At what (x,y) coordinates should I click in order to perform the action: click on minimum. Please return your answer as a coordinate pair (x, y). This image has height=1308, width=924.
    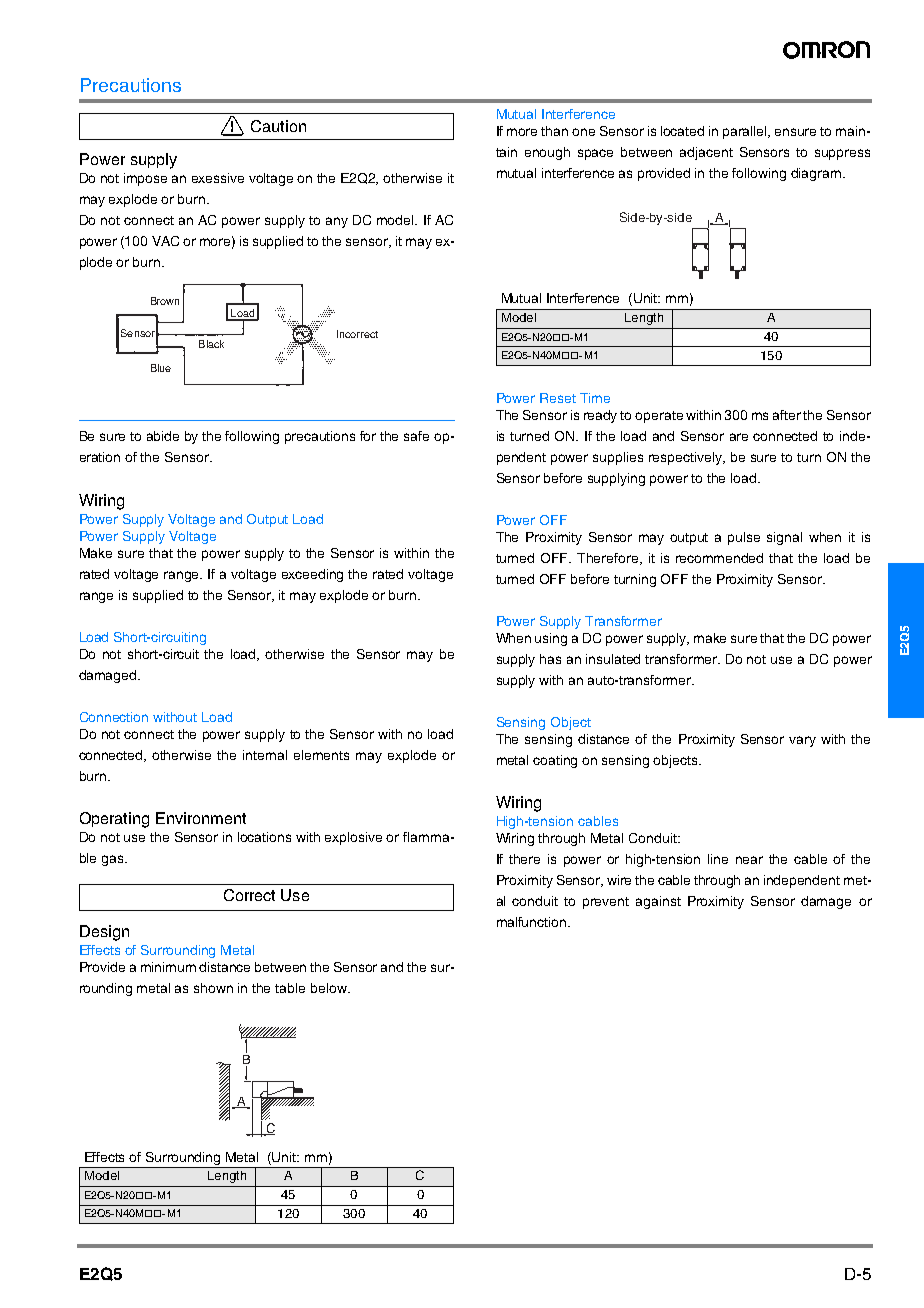
    Looking at the image, I should click on (168, 967).
